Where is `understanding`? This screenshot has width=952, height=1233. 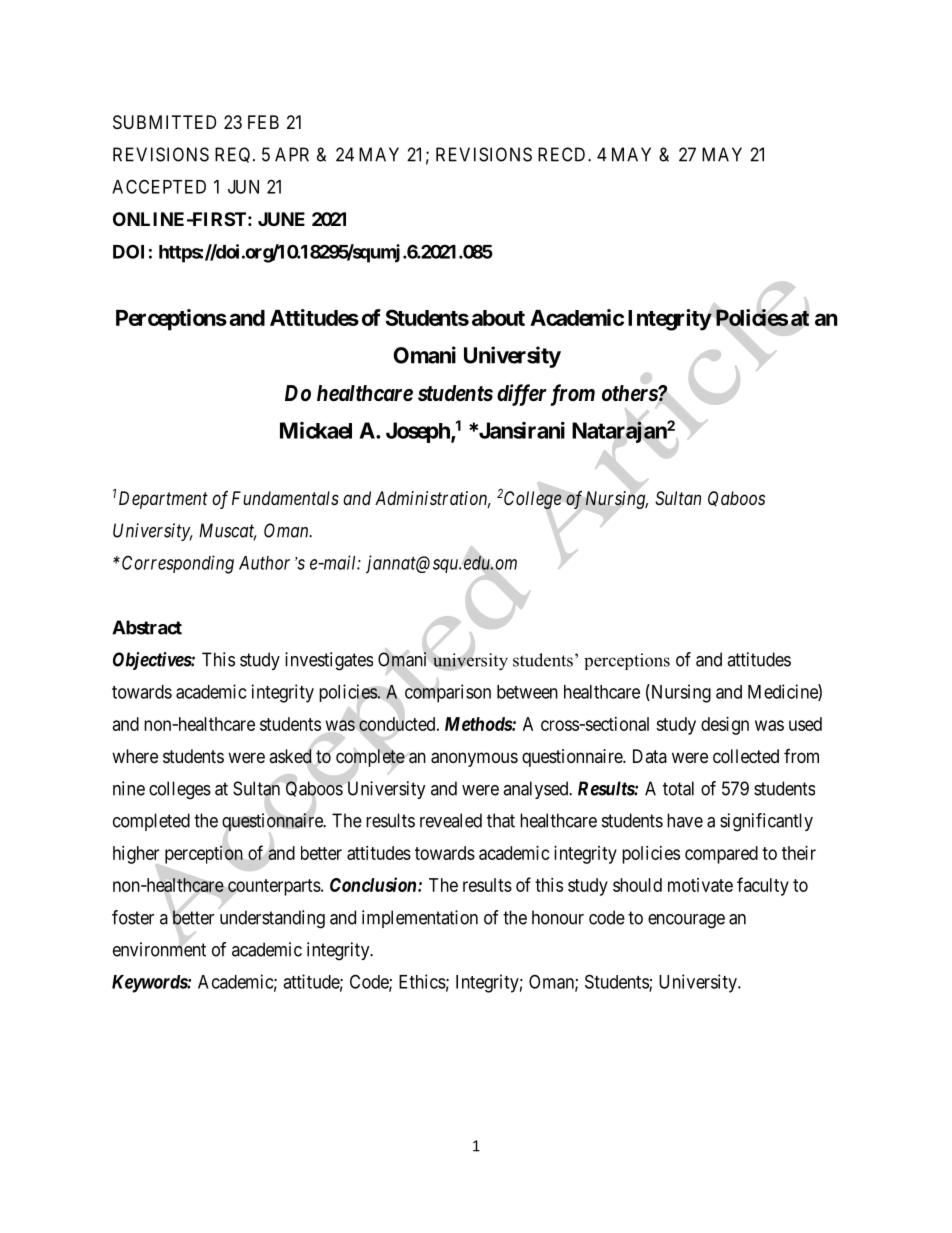
understanding is located at coordinates (272, 919).
